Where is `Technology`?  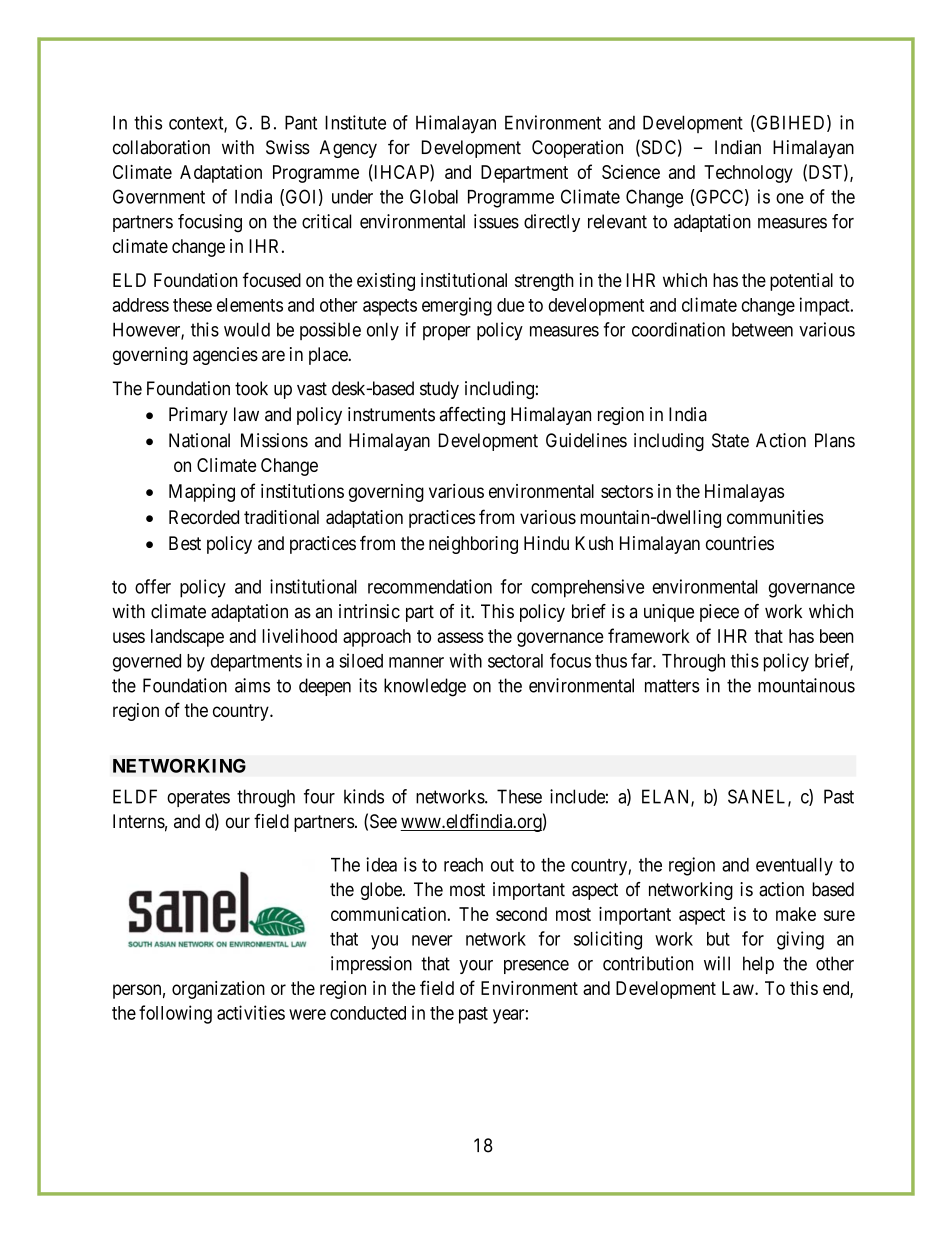
Technology is located at coordinates (748, 174).
